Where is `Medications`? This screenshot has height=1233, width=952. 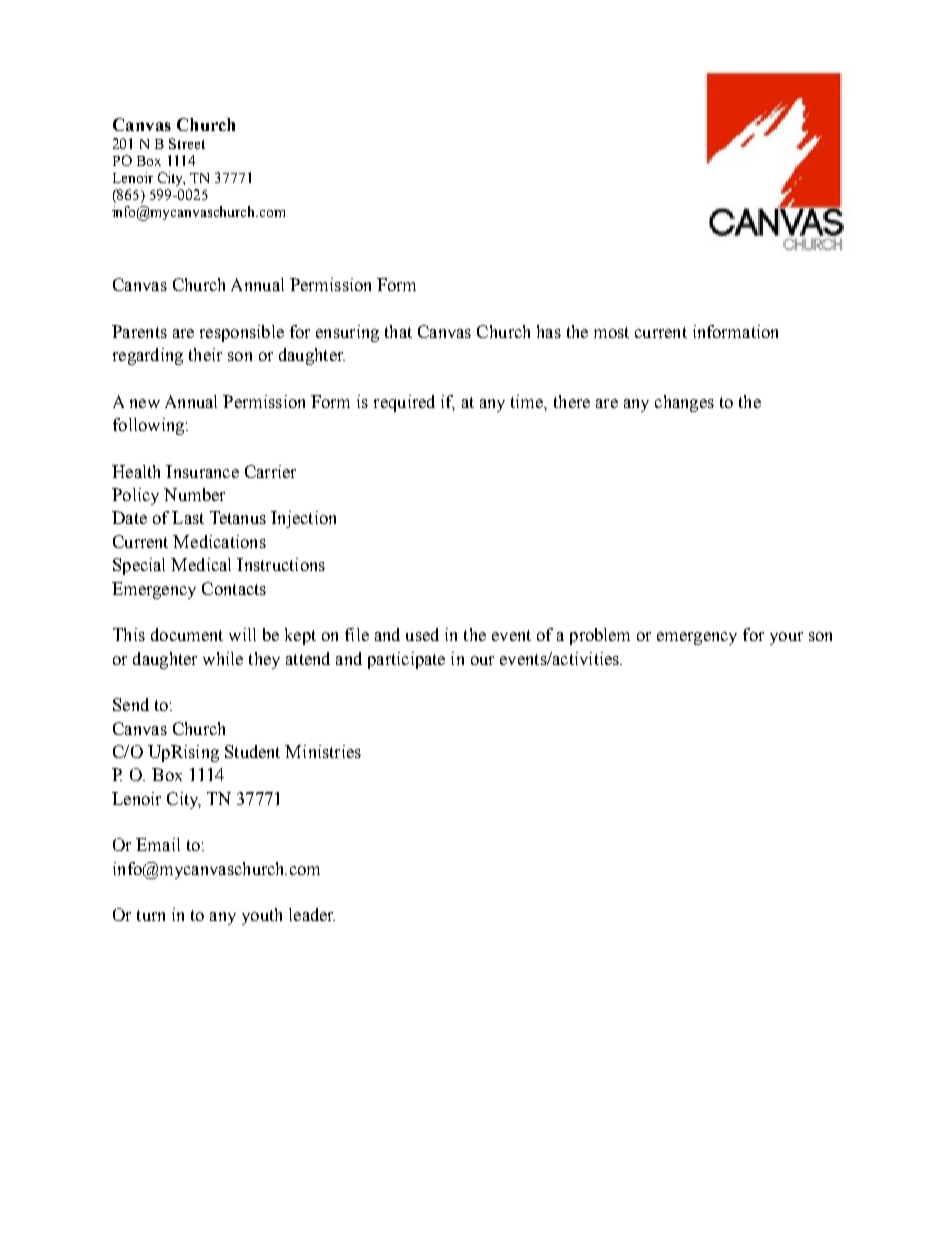
Medications is located at coordinates (219, 541).
